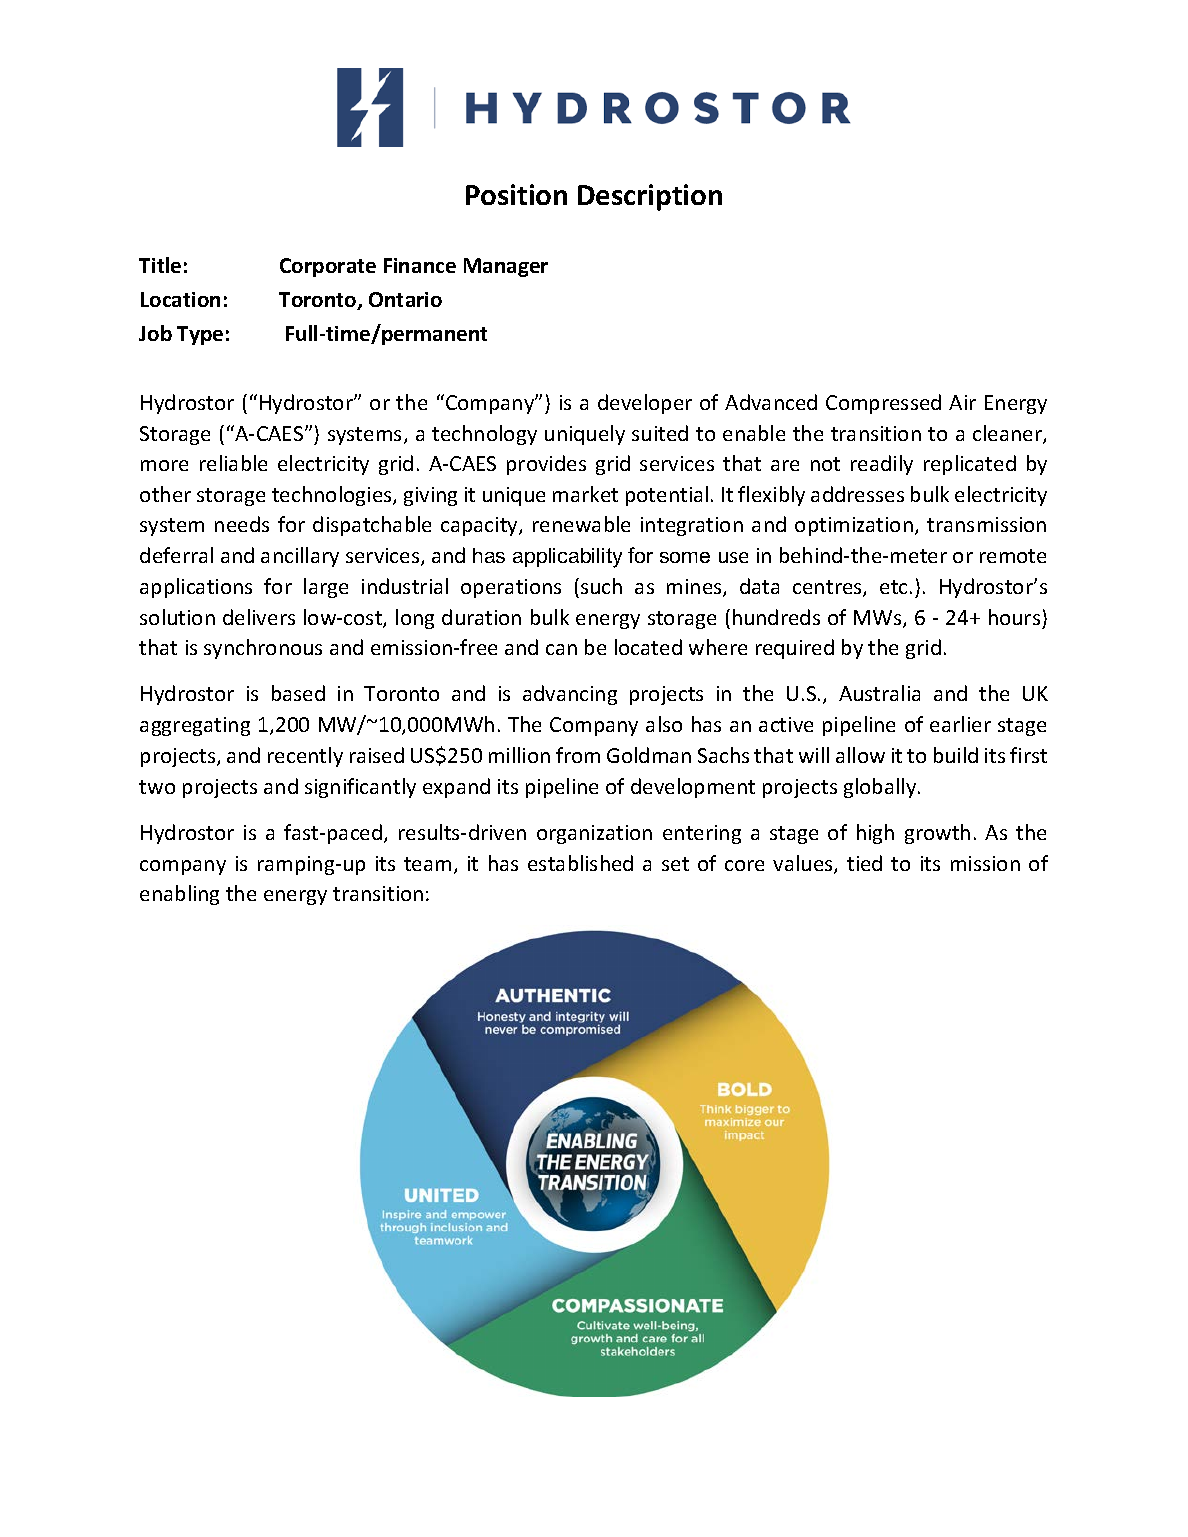  I want to click on established, so click(580, 863).
